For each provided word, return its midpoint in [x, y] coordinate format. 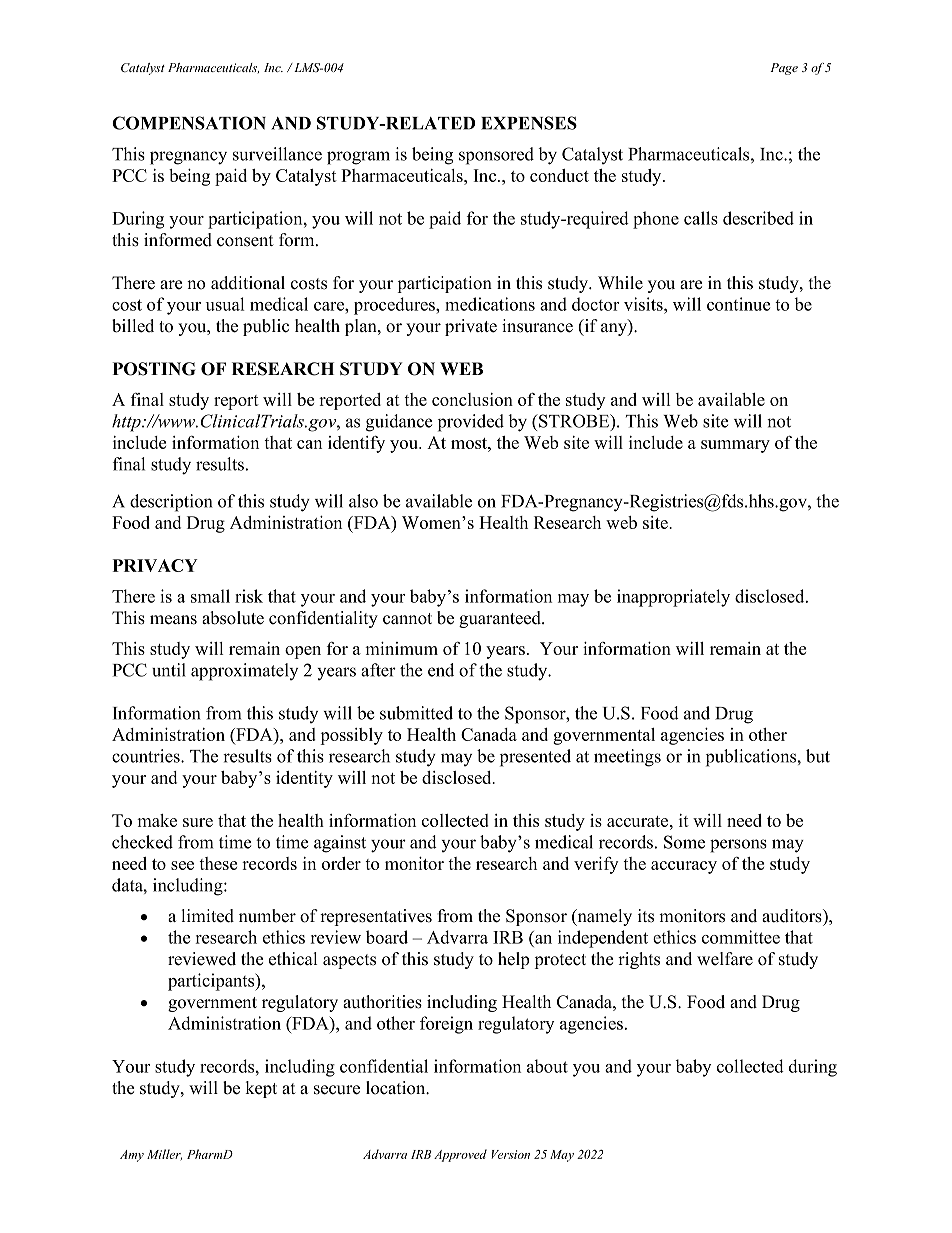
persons [738, 846]
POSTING [154, 369]
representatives [376, 917]
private [471, 327]
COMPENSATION [189, 123]
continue [738, 304]
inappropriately [673, 598]
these [218, 863]
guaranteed [501, 619]
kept [261, 1089]
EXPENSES [529, 123]
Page [784, 69]
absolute [233, 618]
